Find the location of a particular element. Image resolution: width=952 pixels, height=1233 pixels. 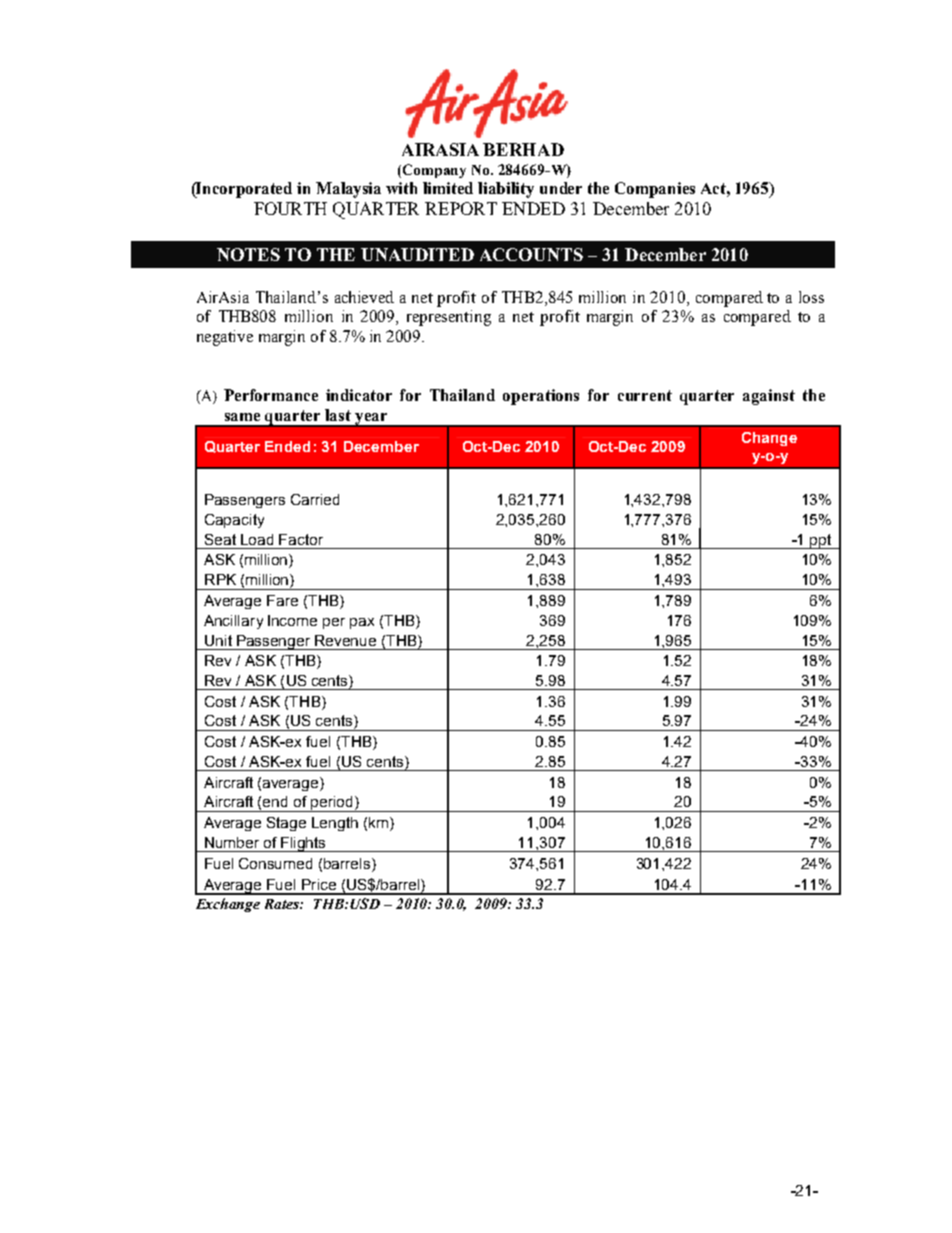

FOURTH is located at coordinates (290, 208).
